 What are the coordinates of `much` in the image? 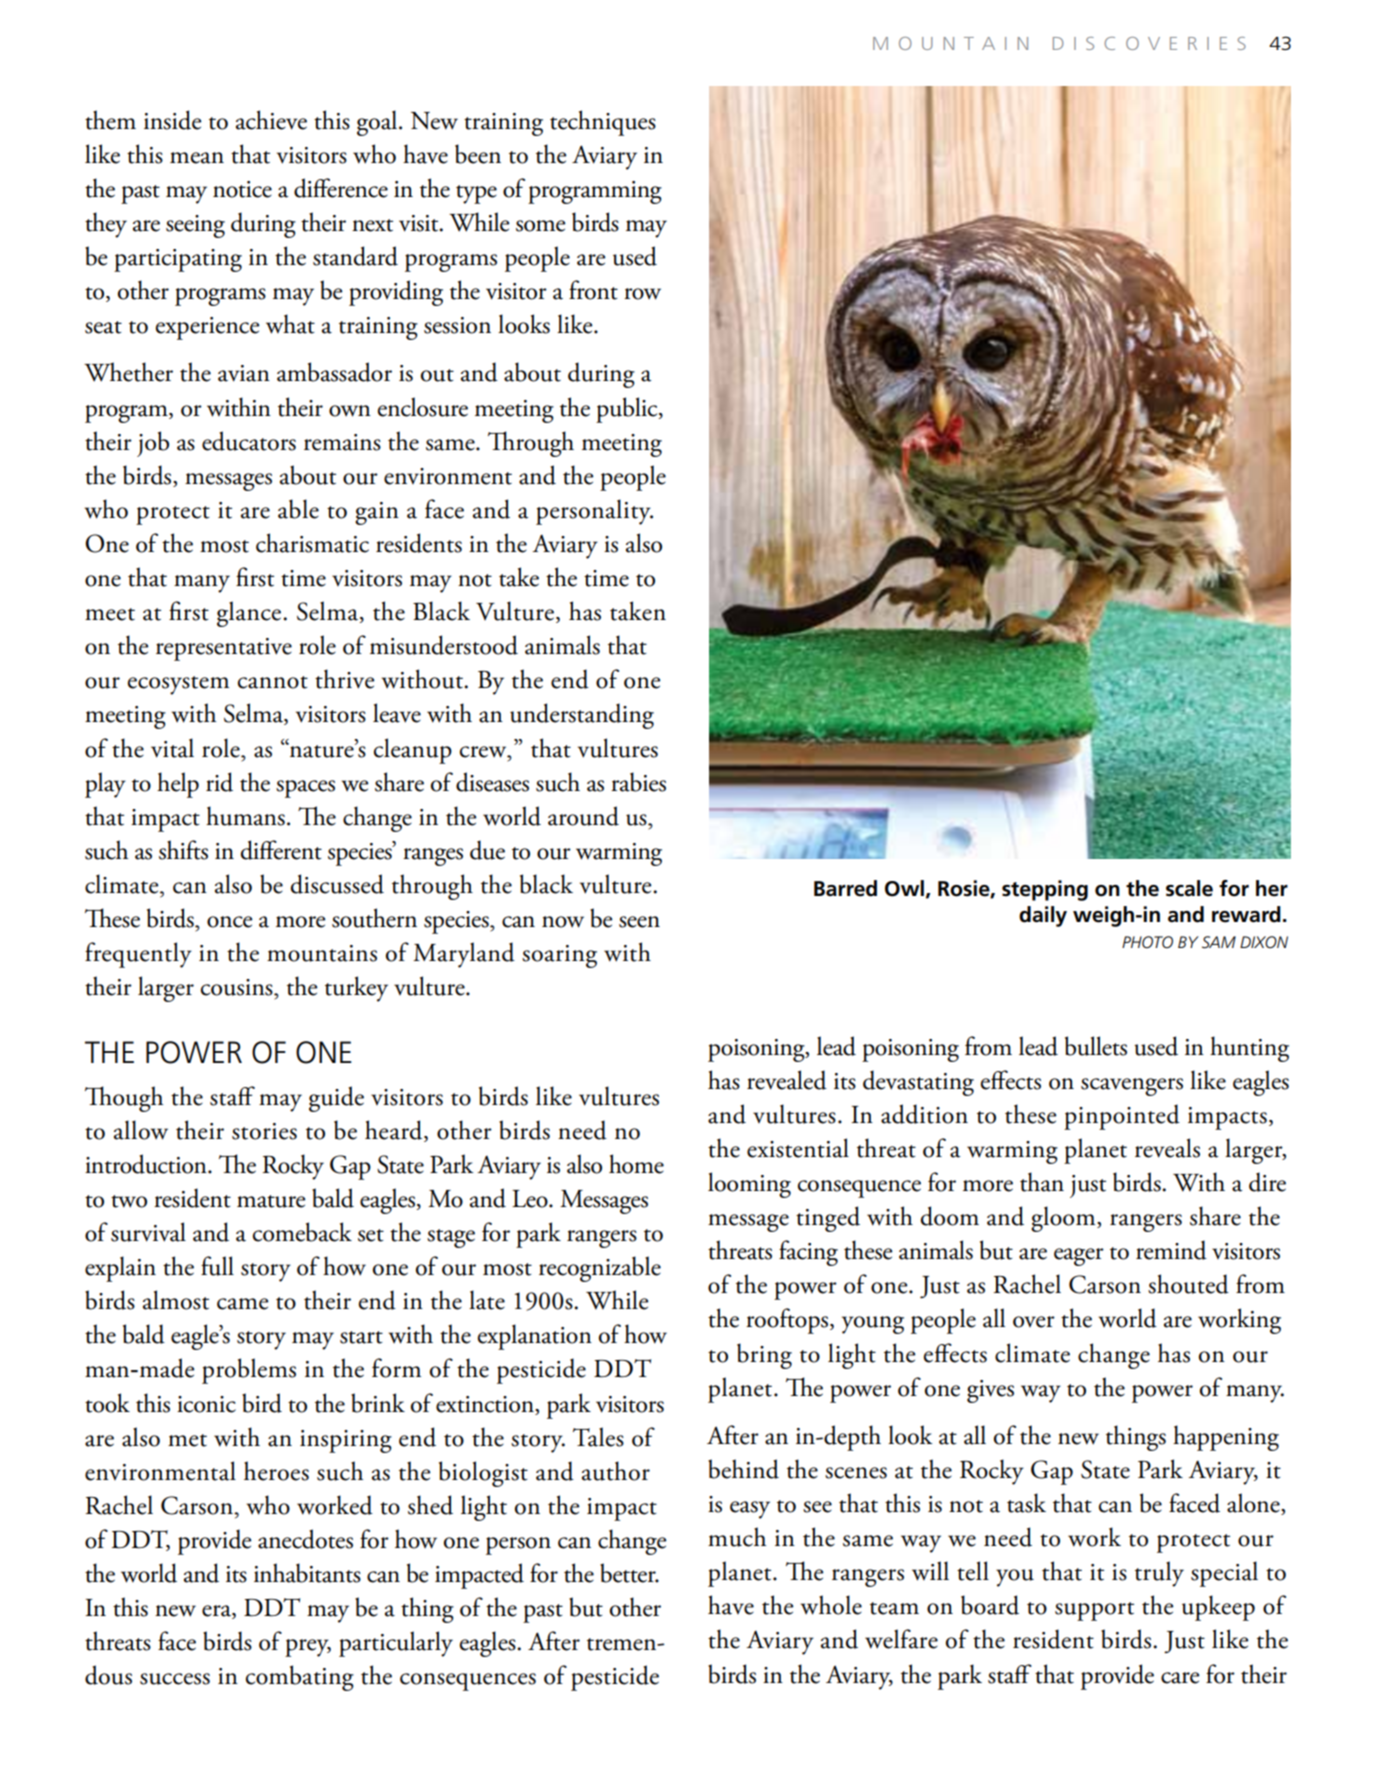 It's located at (737, 1537).
